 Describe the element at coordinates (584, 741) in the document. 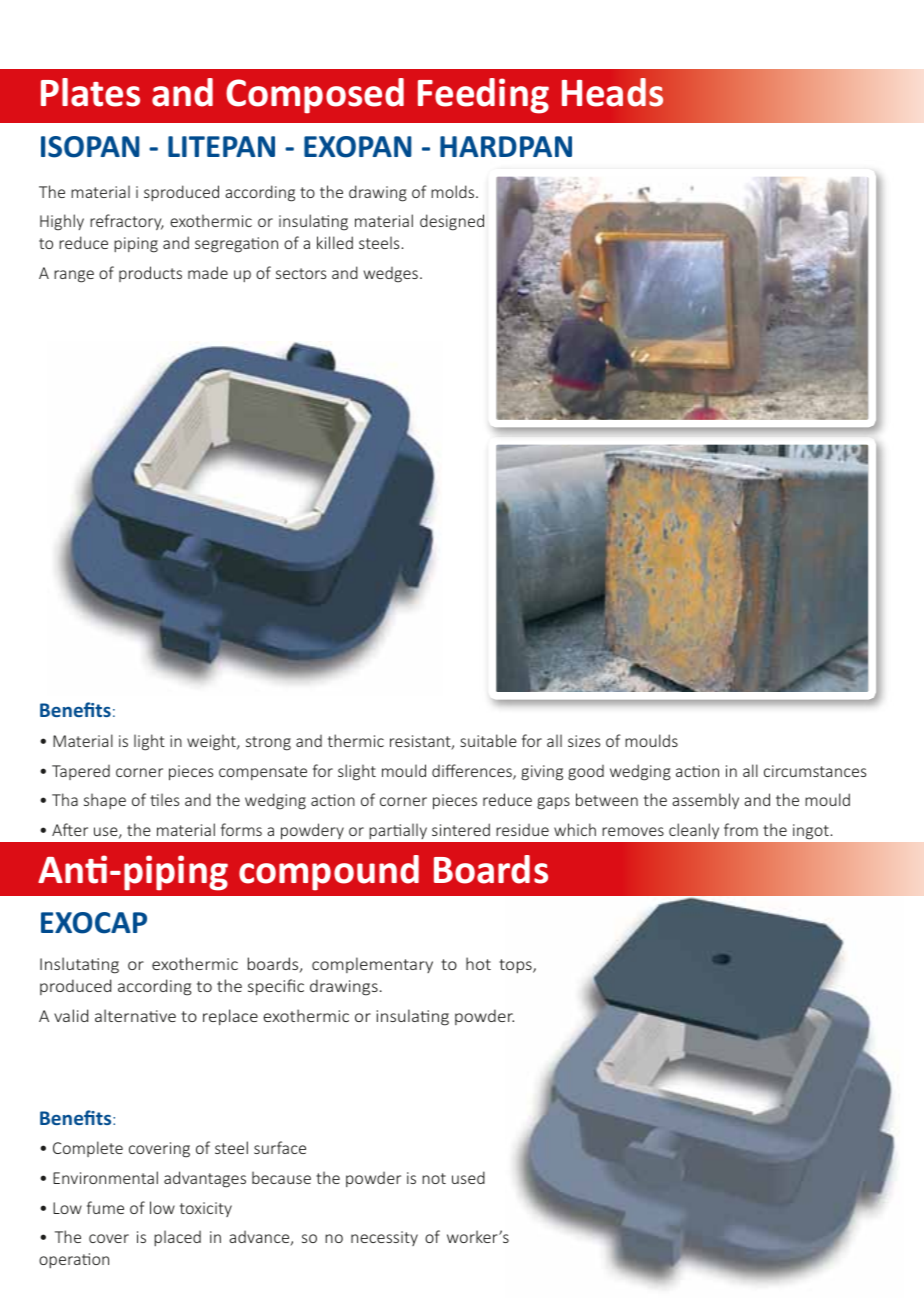

I see `sizes` at that location.
